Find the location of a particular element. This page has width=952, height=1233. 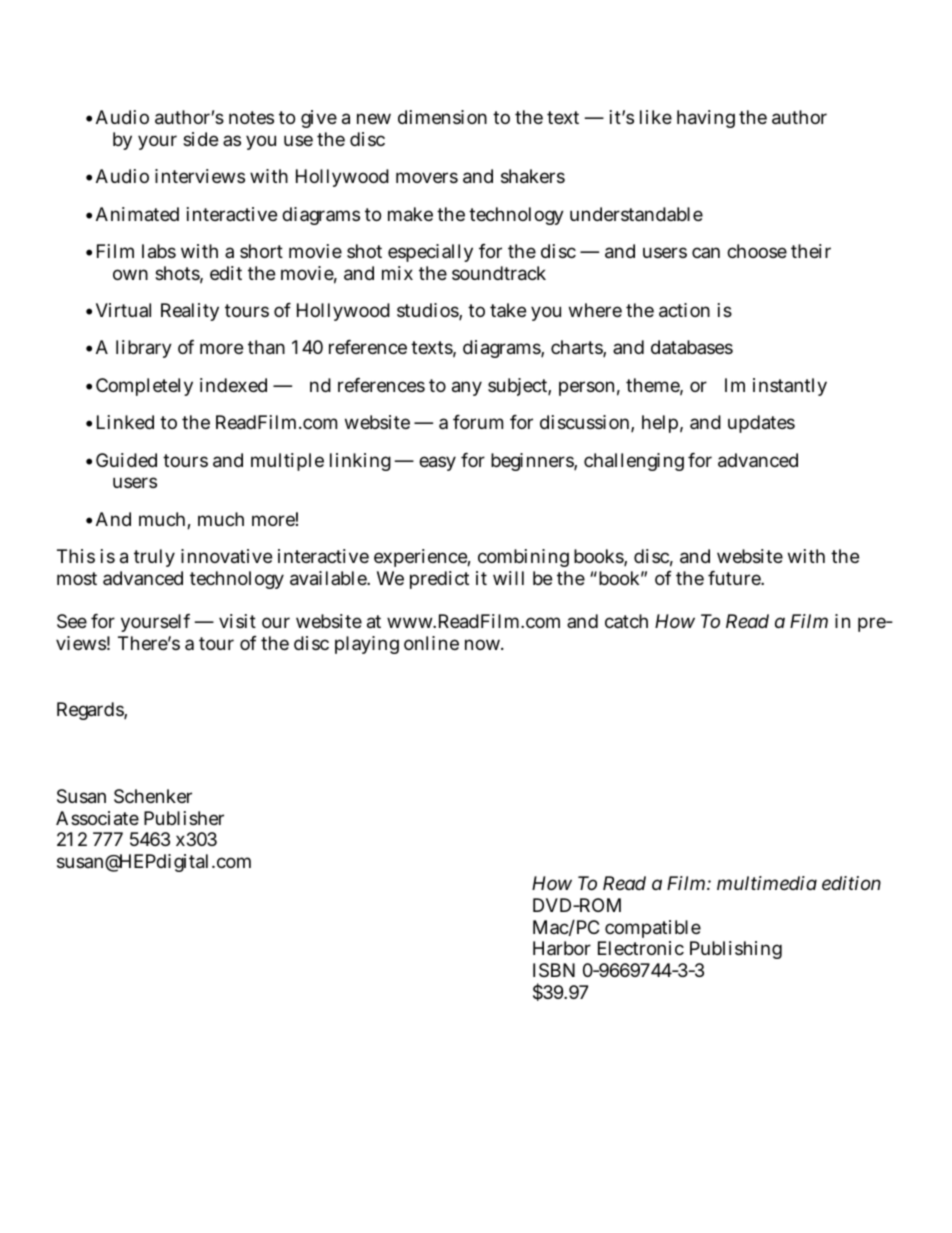

updates is located at coordinates (761, 424).
